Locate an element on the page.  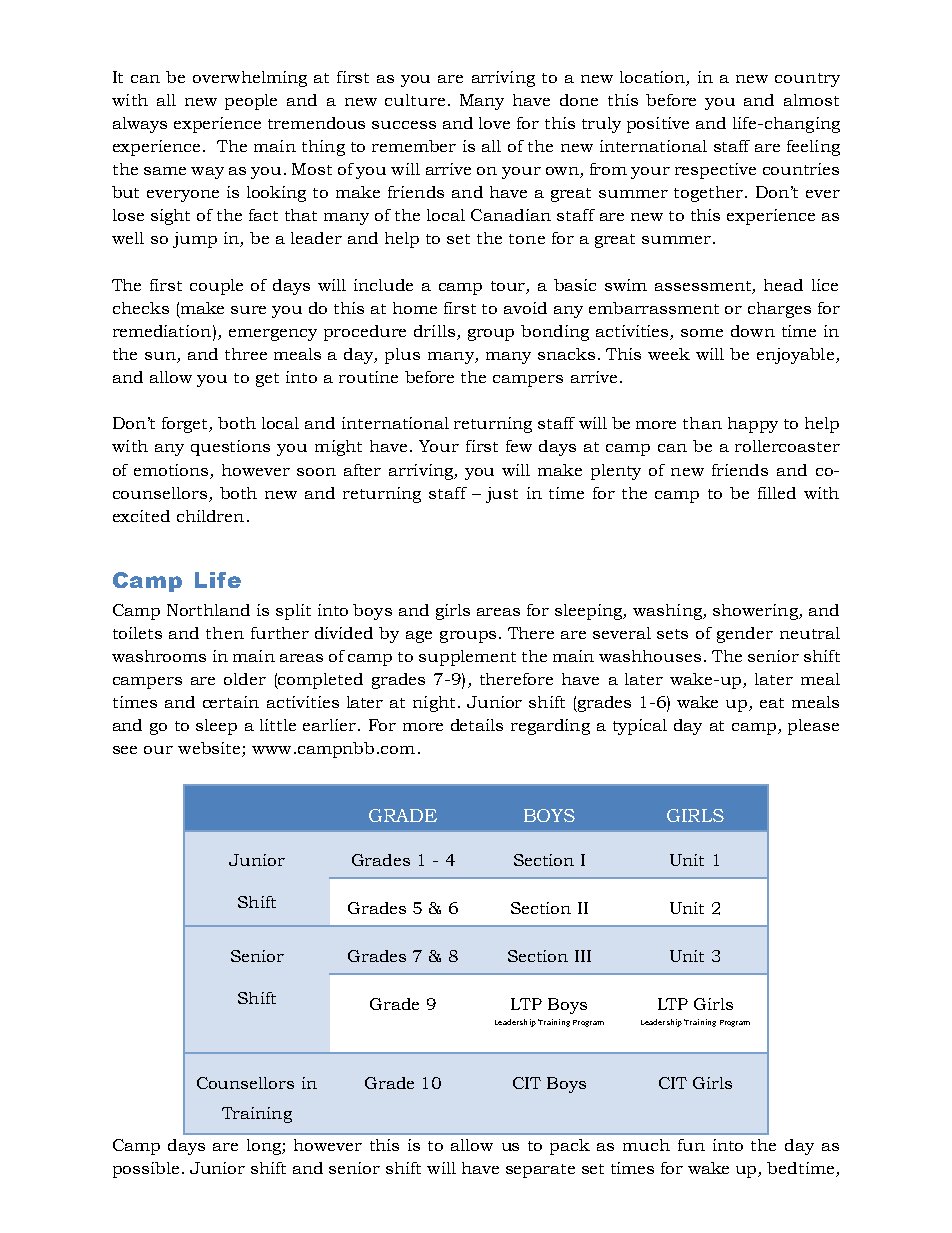
country is located at coordinates (807, 80).
